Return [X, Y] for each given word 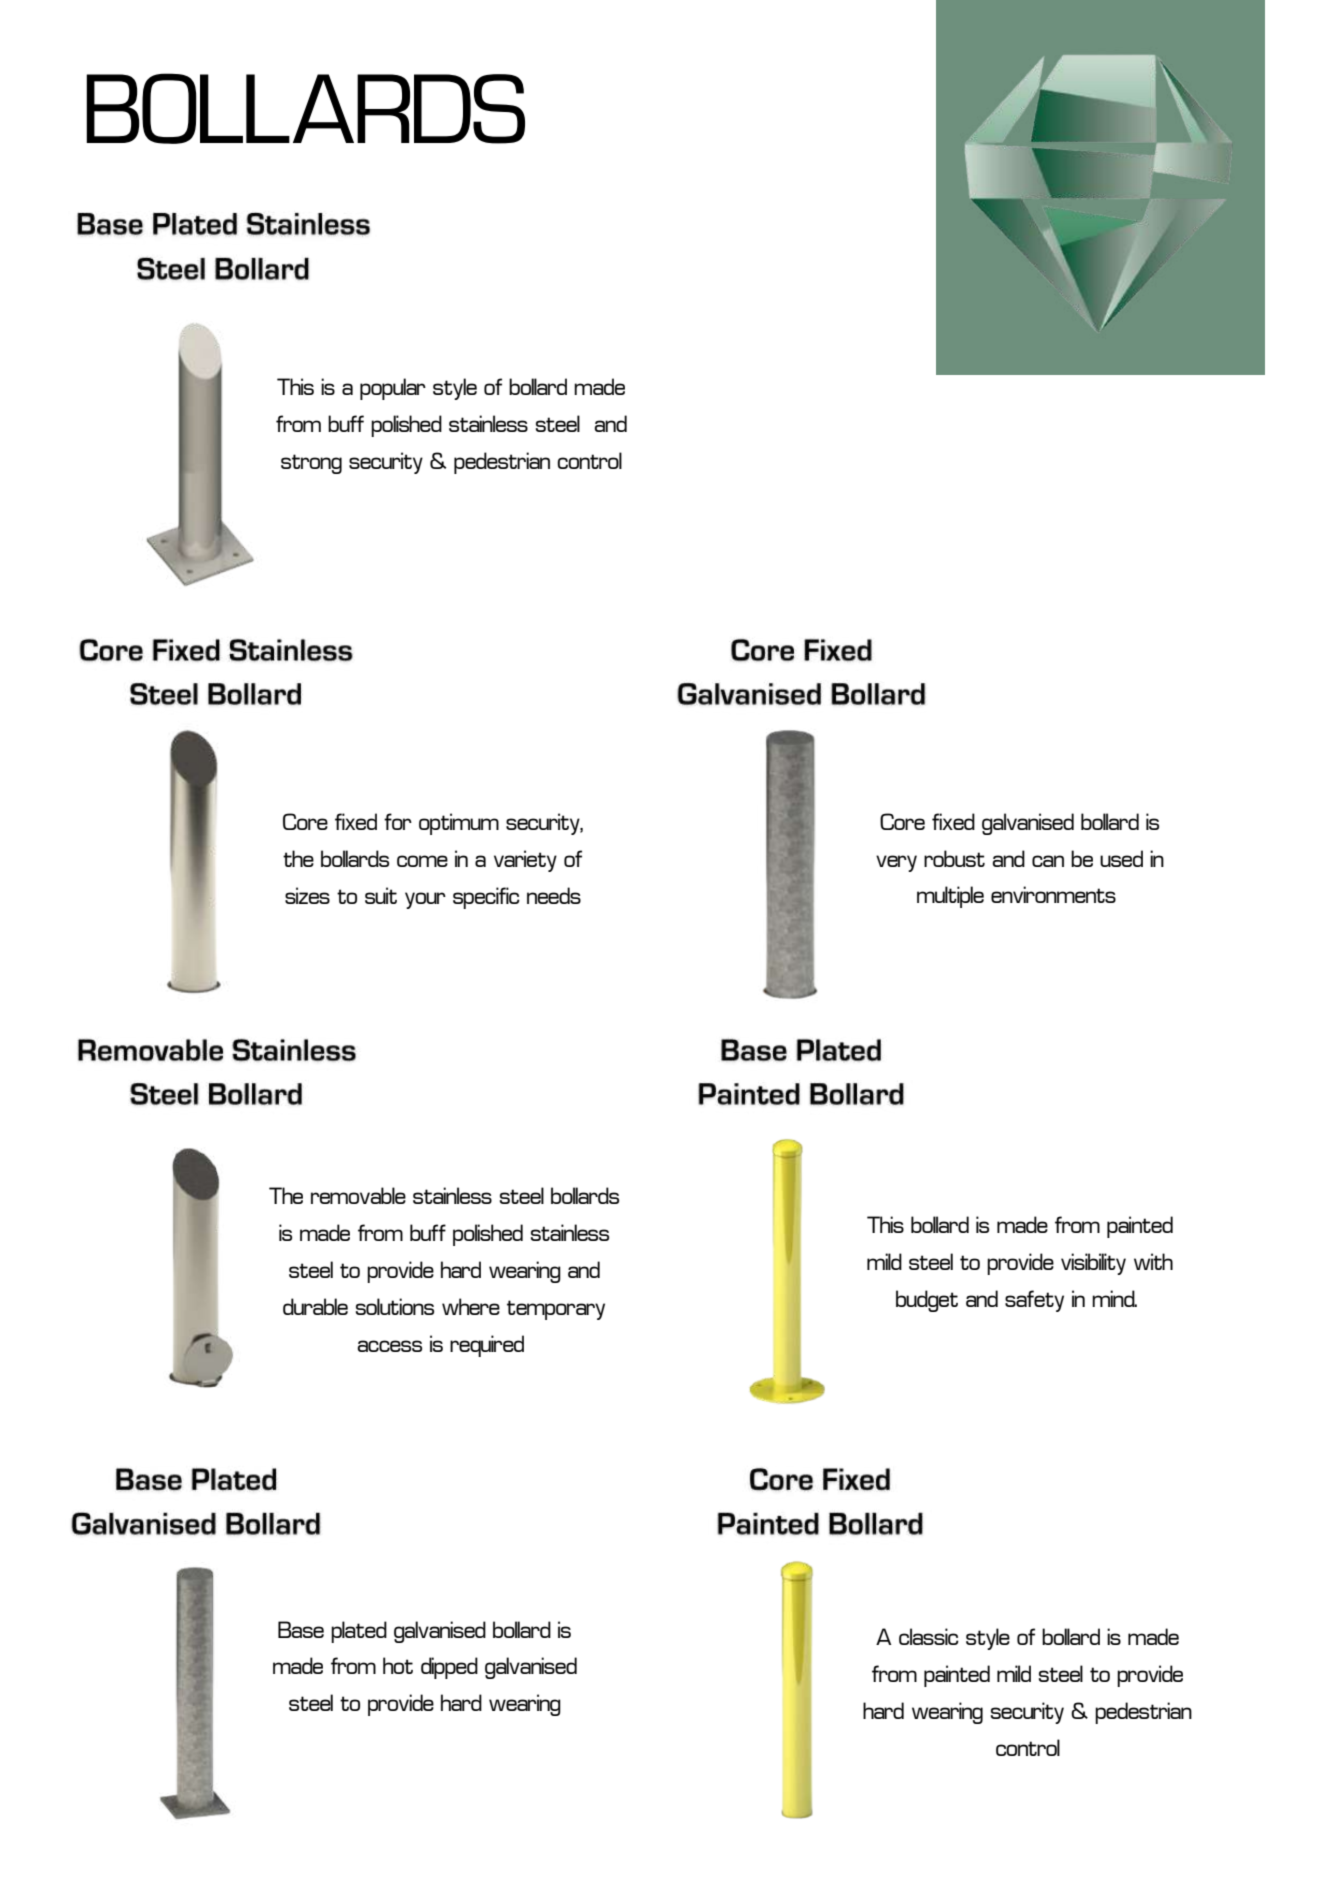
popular [393, 389]
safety [1034, 1301]
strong [311, 464]
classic [929, 1636]
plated [359, 1632]
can [1048, 861]
